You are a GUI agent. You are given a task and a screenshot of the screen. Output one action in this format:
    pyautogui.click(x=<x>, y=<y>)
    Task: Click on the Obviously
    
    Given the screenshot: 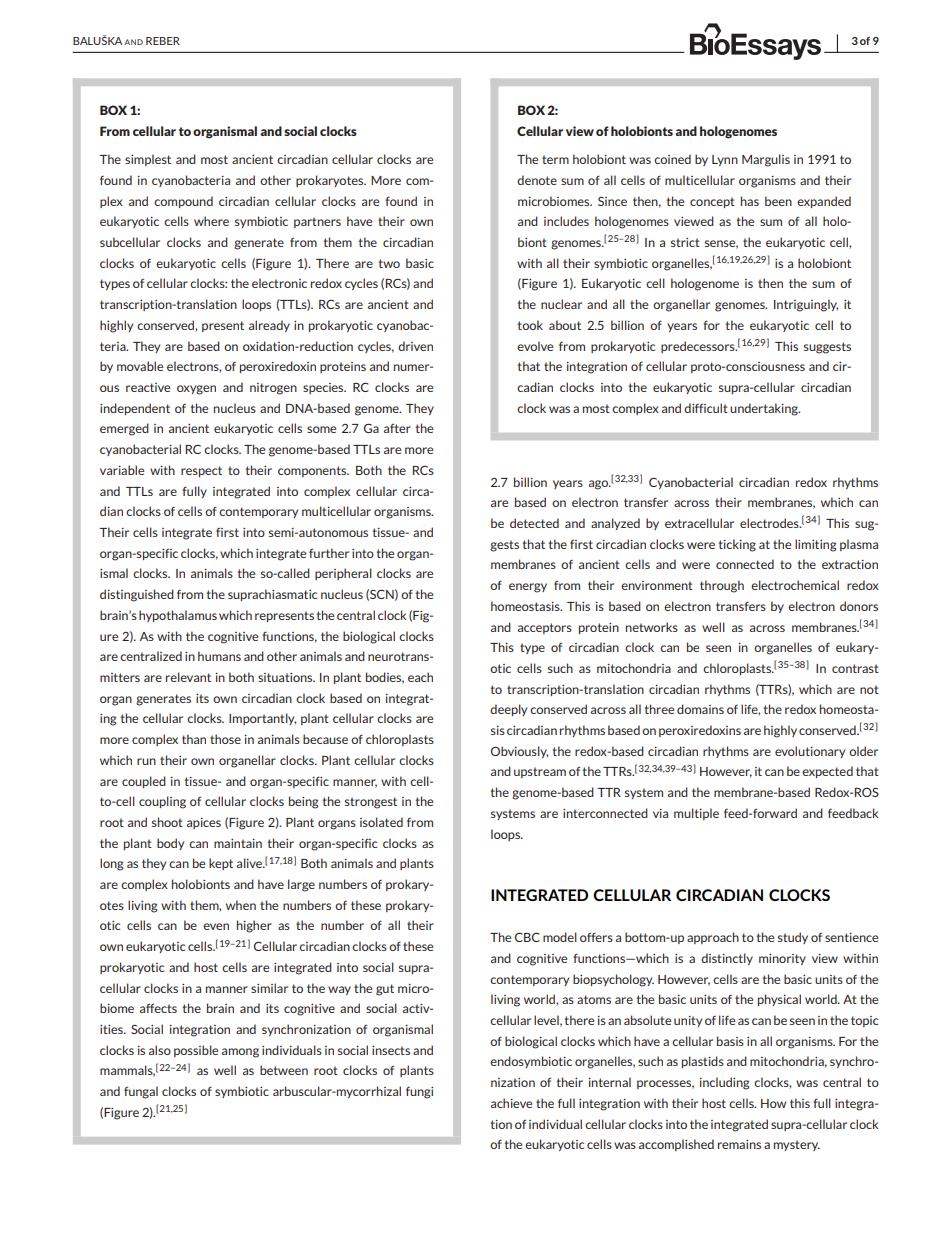 What is the action you would take?
    pyautogui.click(x=519, y=752)
